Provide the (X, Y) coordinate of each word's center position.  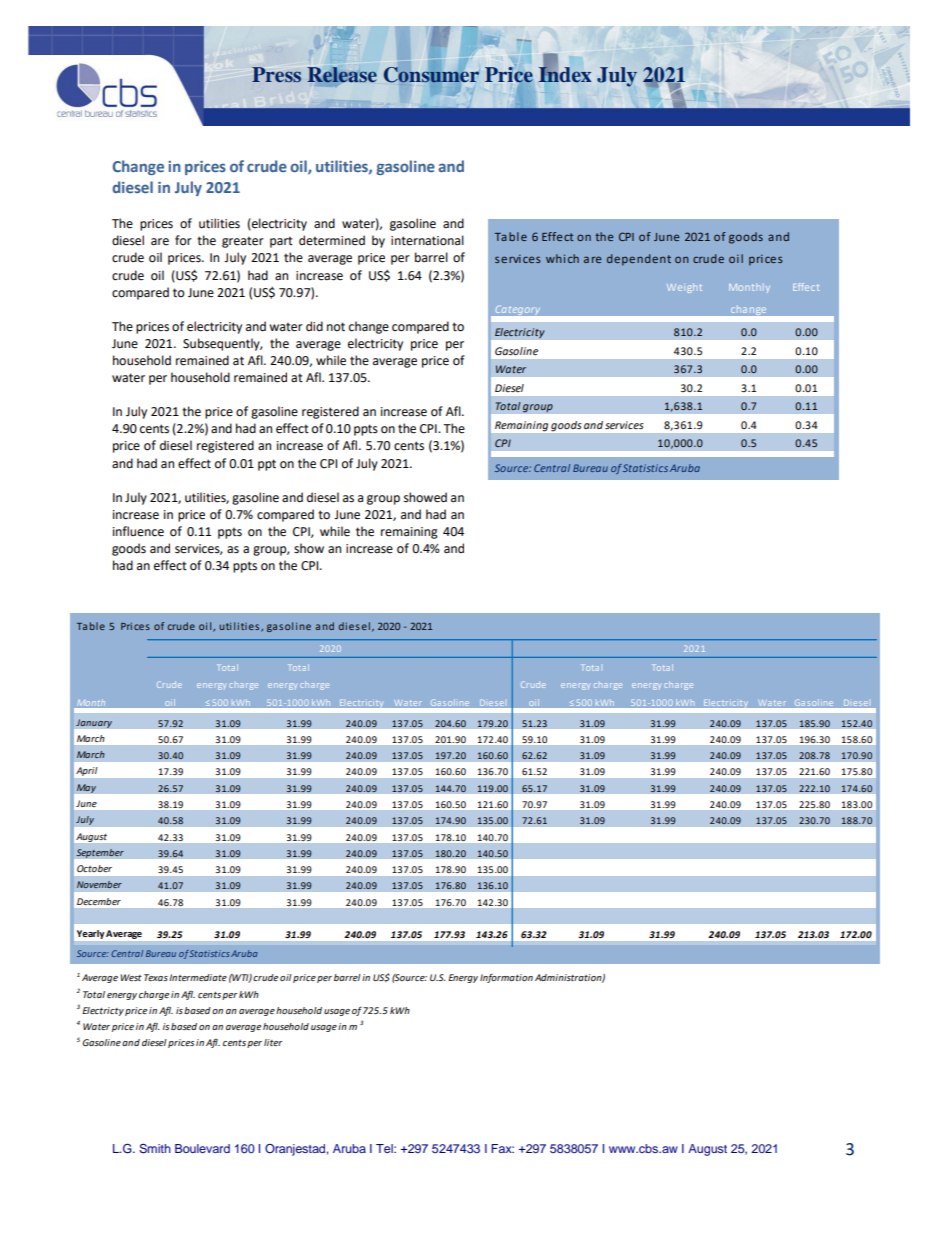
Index (565, 73)
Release (342, 75)
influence (138, 531)
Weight (684, 288)
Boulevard (202, 1148)
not (336, 327)
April (86, 771)
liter (273, 1042)
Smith (155, 1149)
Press (276, 74)
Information (506, 978)
